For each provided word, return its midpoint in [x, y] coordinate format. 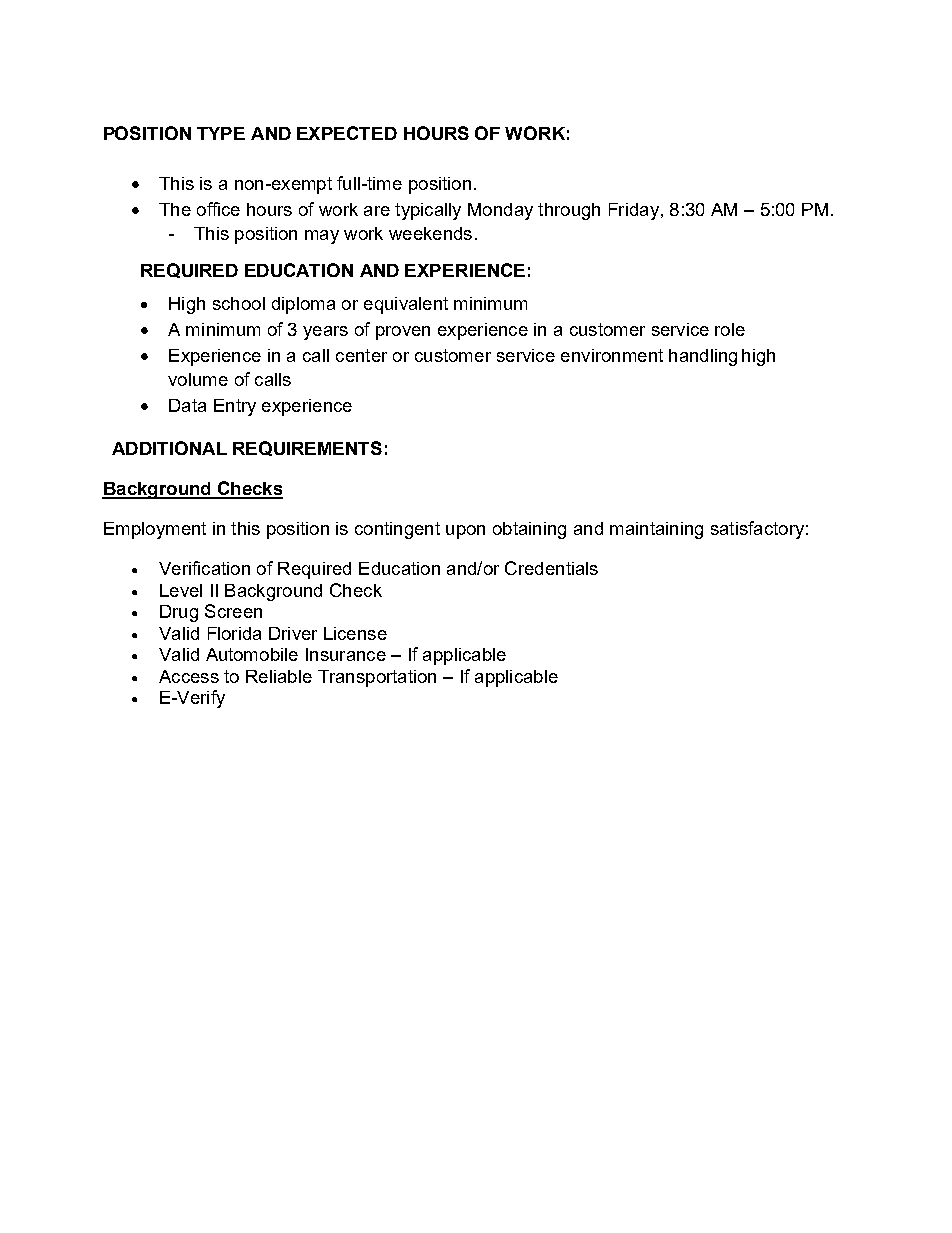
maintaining [656, 530]
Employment [155, 530]
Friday [634, 211]
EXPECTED [347, 133]
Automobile [252, 654]
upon [465, 532]
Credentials [551, 568]
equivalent [406, 305]
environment [612, 355]
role [730, 329]
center [361, 355]
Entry [235, 407]
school [239, 303]
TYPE [221, 133]
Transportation [377, 678]
